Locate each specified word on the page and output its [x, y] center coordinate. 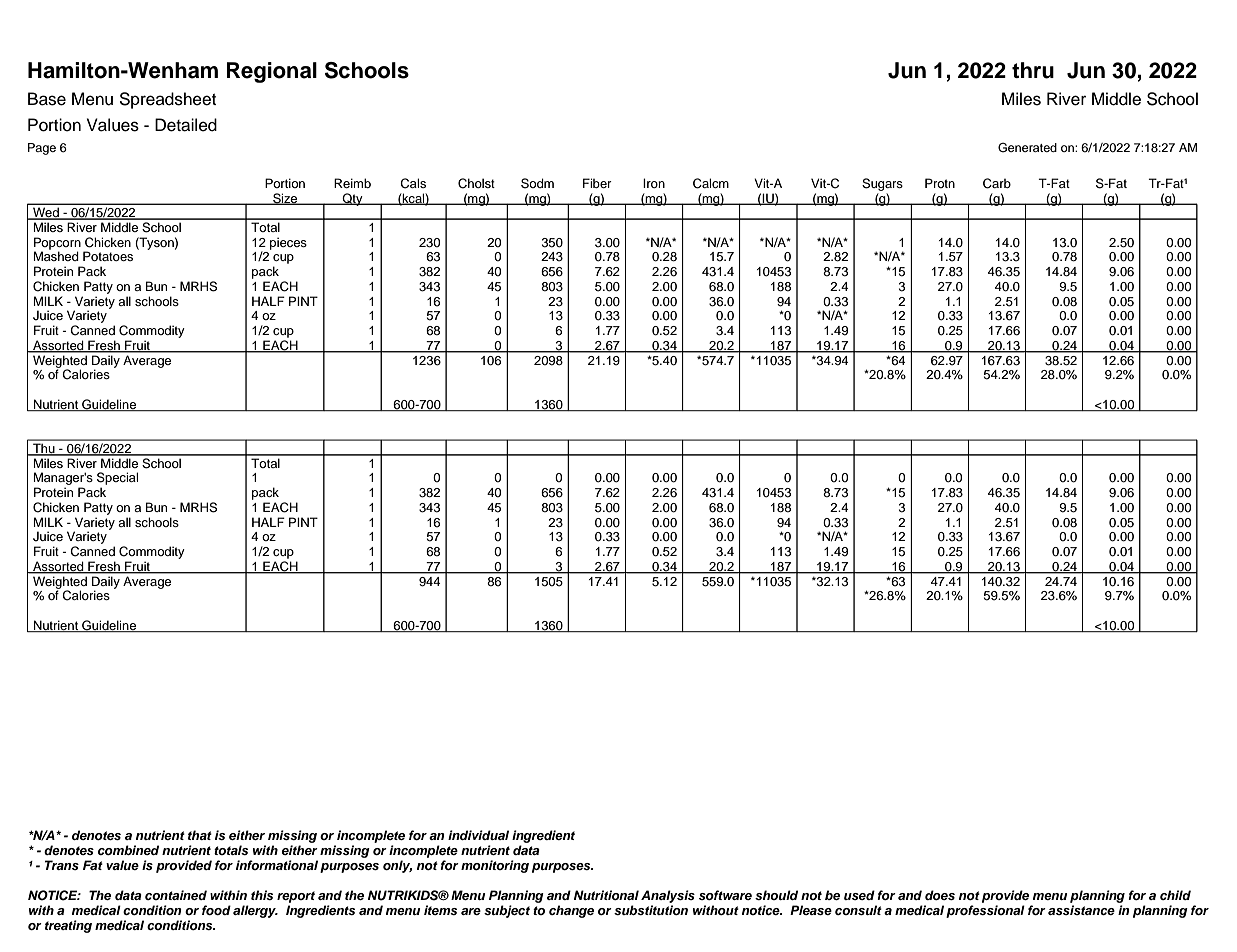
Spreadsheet [167, 100]
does [940, 895]
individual [478, 835]
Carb [997, 183]
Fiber [597, 183]
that [200, 835]
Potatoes [108, 256]
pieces [288, 243]
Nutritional [606, 895]
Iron [654, 183]
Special [117, 480]
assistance [1081, 910]
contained [176, 895]
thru [1033, 70]
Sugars [882, 184]
